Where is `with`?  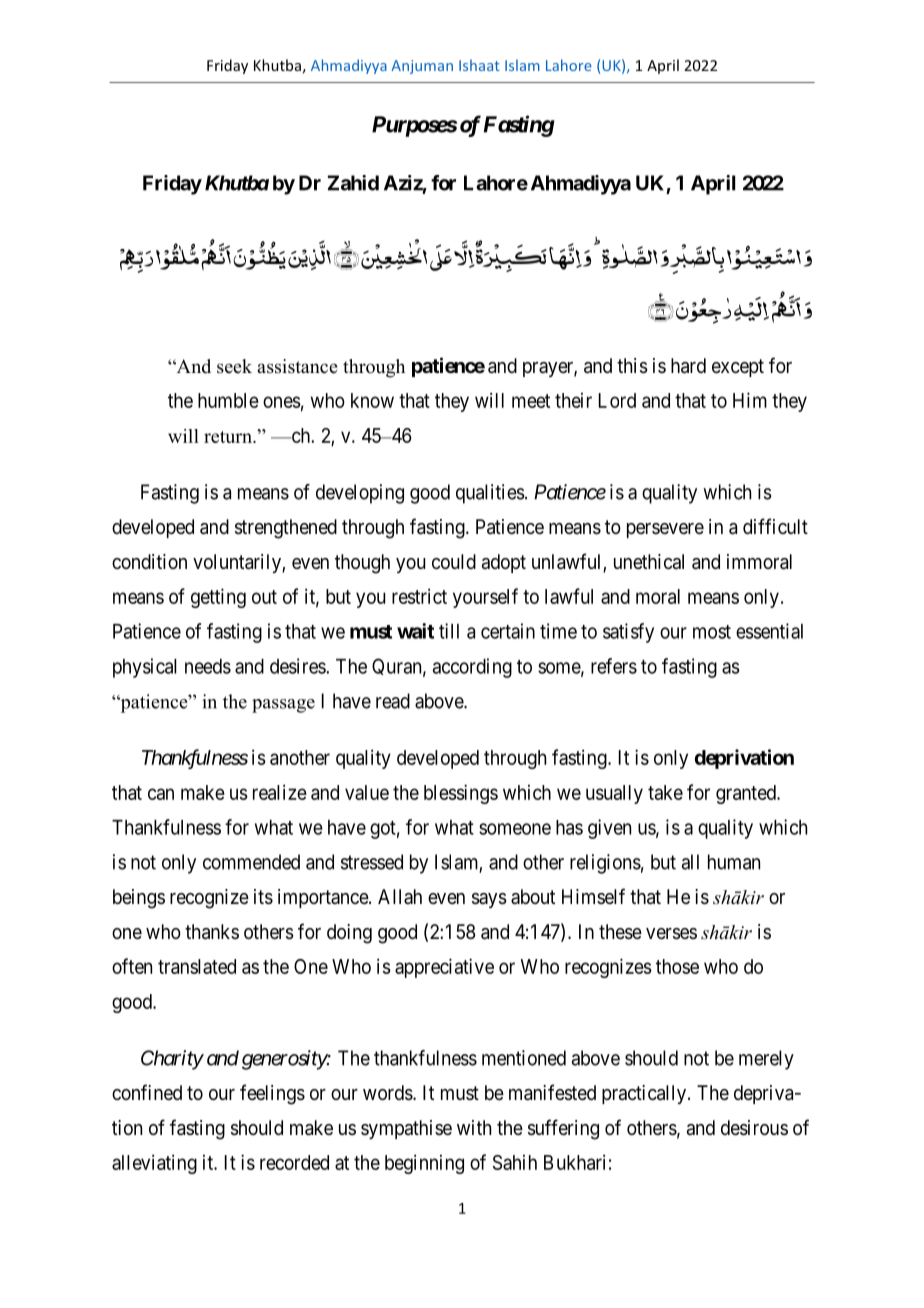 with is located at coordinates (474, 1127).
